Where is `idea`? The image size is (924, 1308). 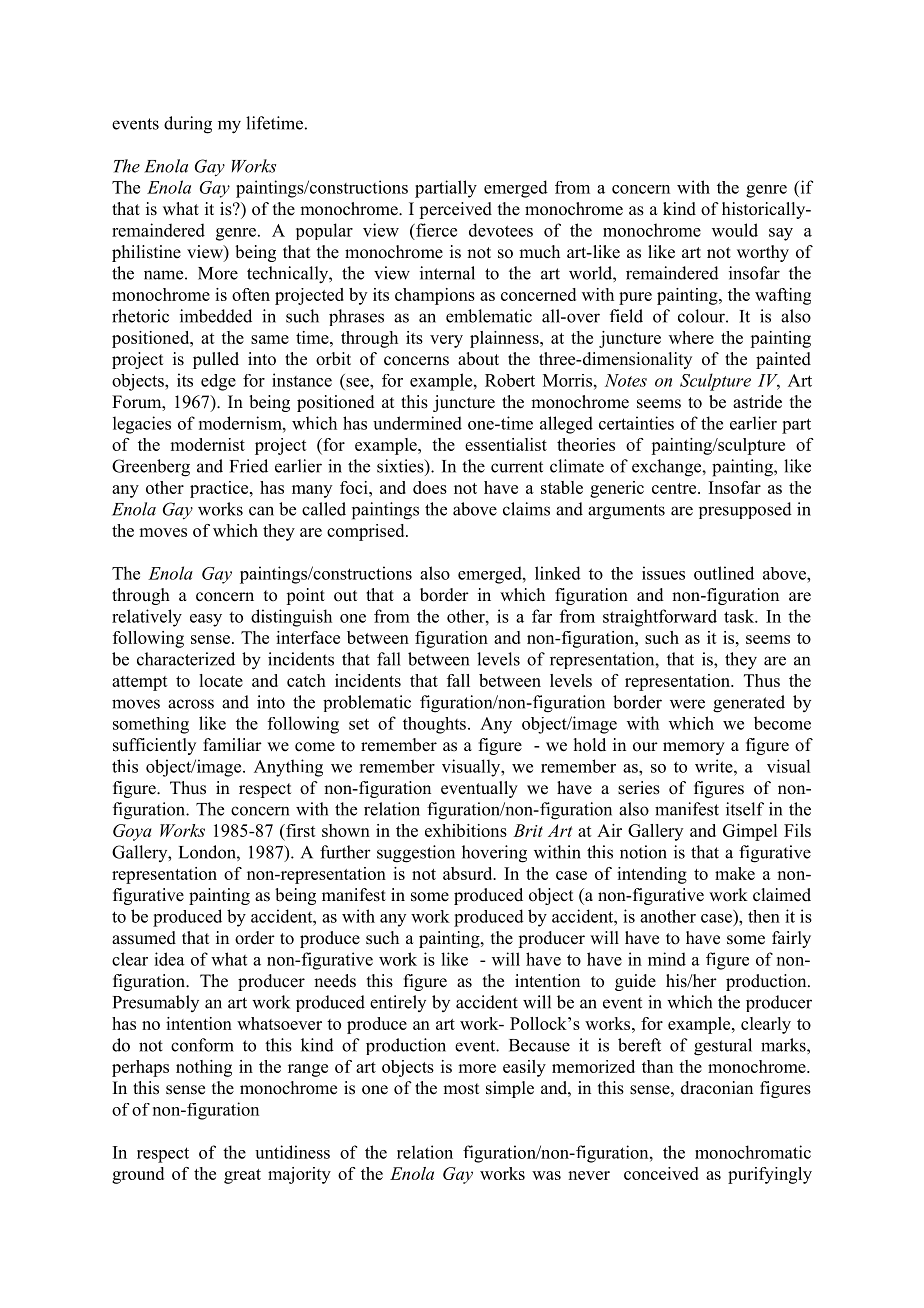 idea is located at coordinates (169, 959).
